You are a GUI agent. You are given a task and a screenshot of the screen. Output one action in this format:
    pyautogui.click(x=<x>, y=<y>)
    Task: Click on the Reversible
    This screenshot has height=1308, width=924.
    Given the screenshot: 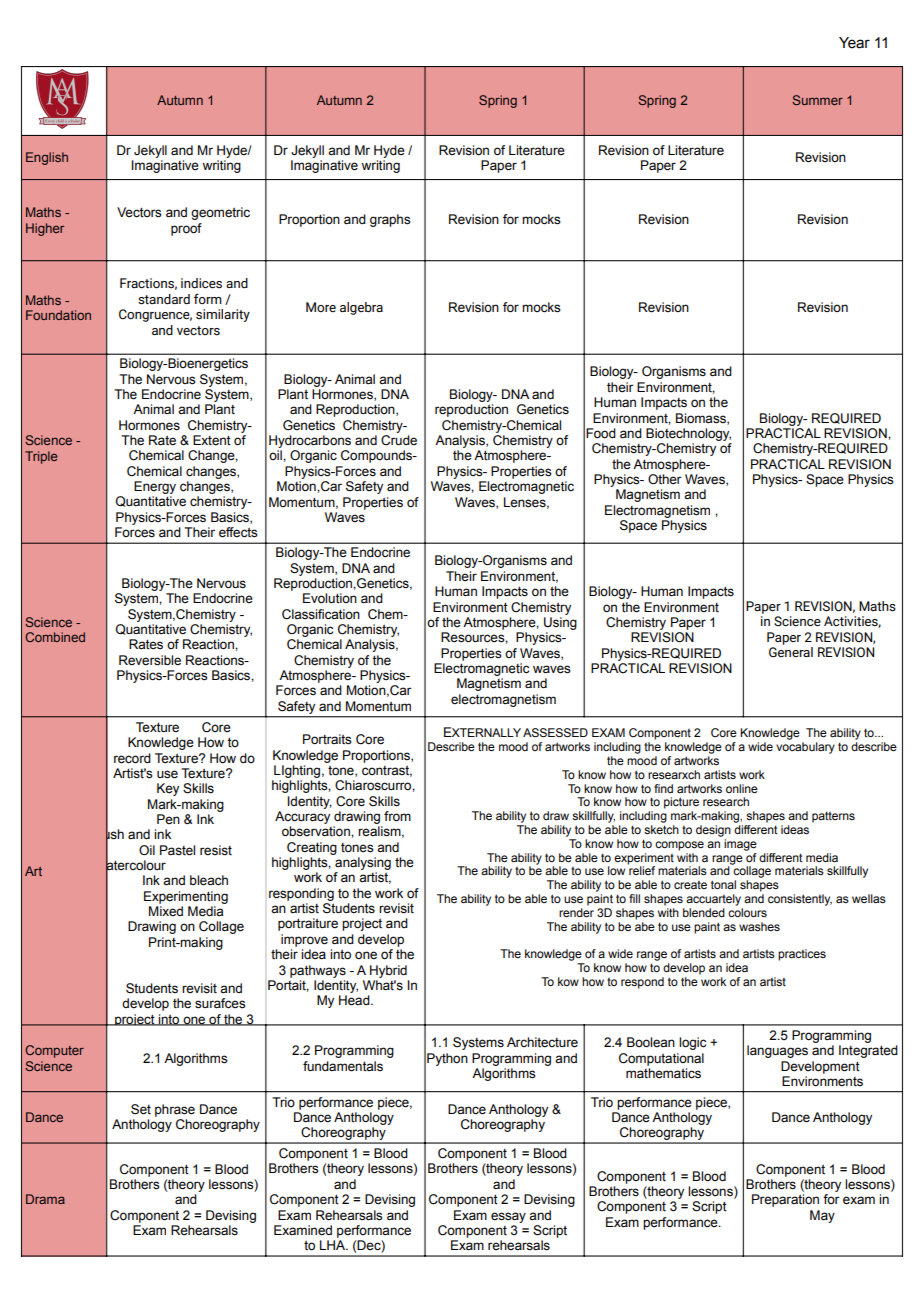 What is the action you would take?
    pyautogui.click(x=150, y=660)
